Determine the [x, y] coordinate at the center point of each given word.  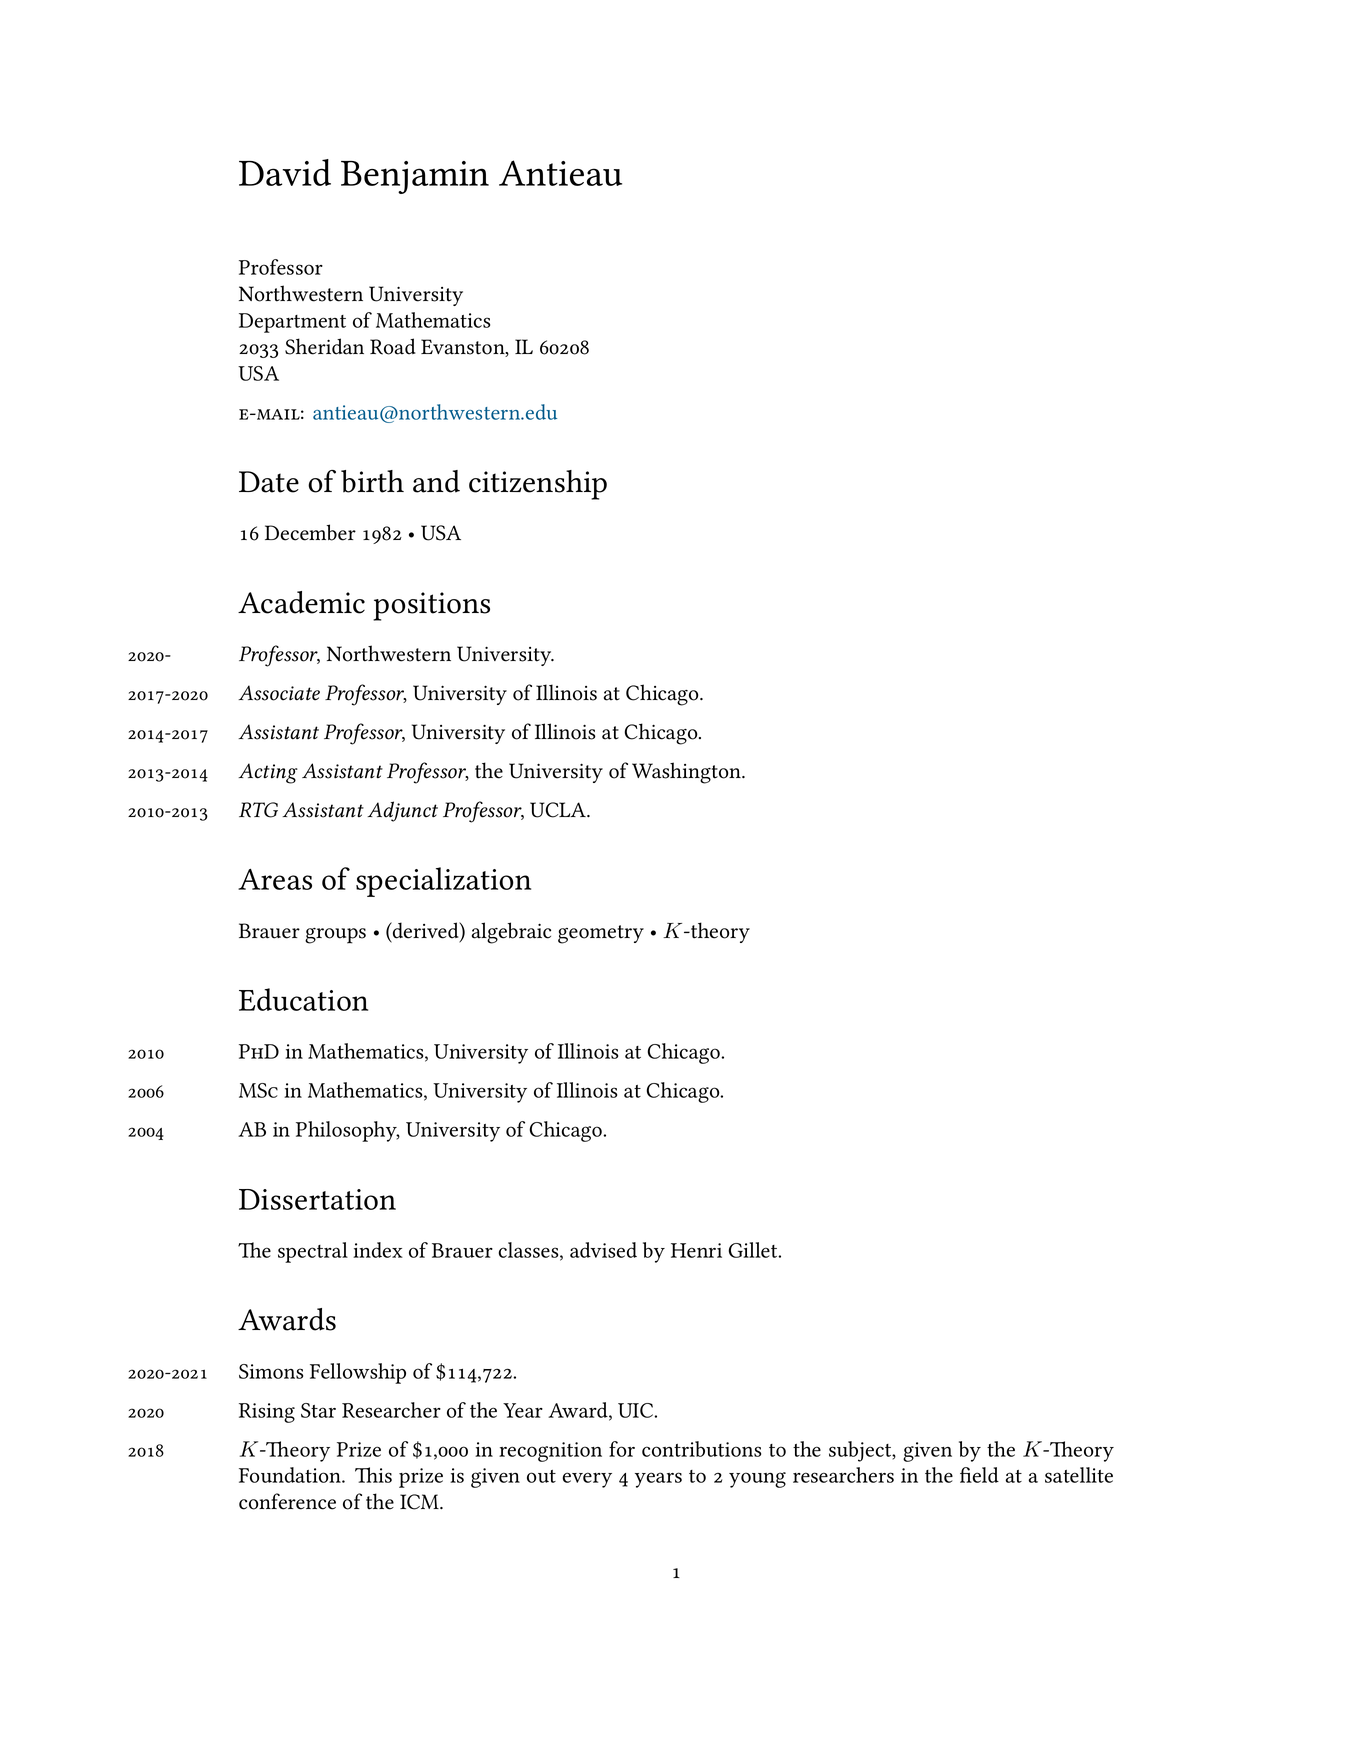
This [373, 1475]
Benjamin [415, 177]
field [979, 1475]
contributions [701, 1449]
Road [393, 346]
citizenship [538, 485]
